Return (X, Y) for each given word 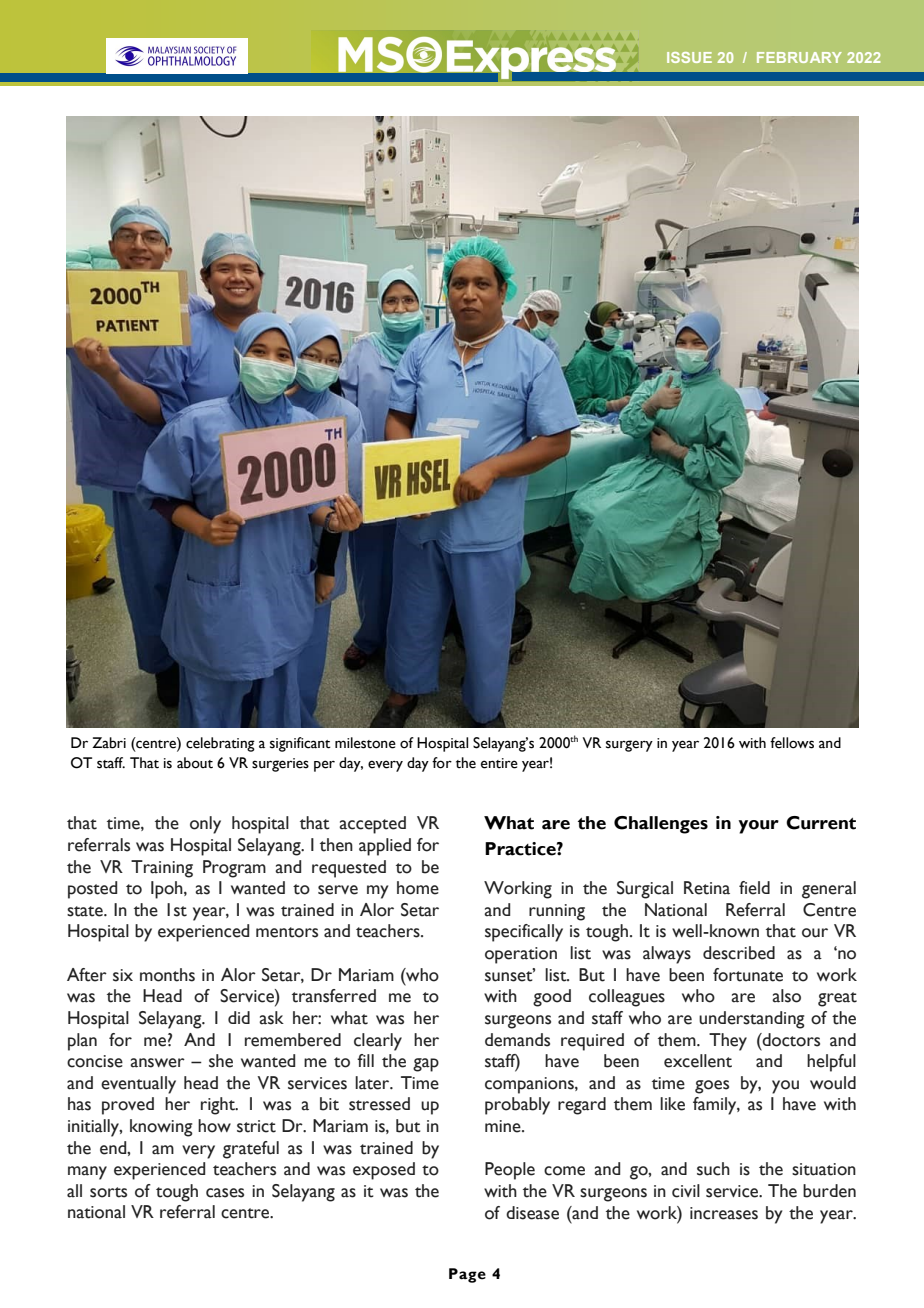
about (195, 763)
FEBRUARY (799, 57)
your (759, 827)
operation (521, 955)
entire (499, 763)
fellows (792, 743)
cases (225, 1193)
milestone (365, 743)
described (739, 953)
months (167, 975)
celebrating (220, 744)
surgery (629, 746)
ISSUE (689, 57)
